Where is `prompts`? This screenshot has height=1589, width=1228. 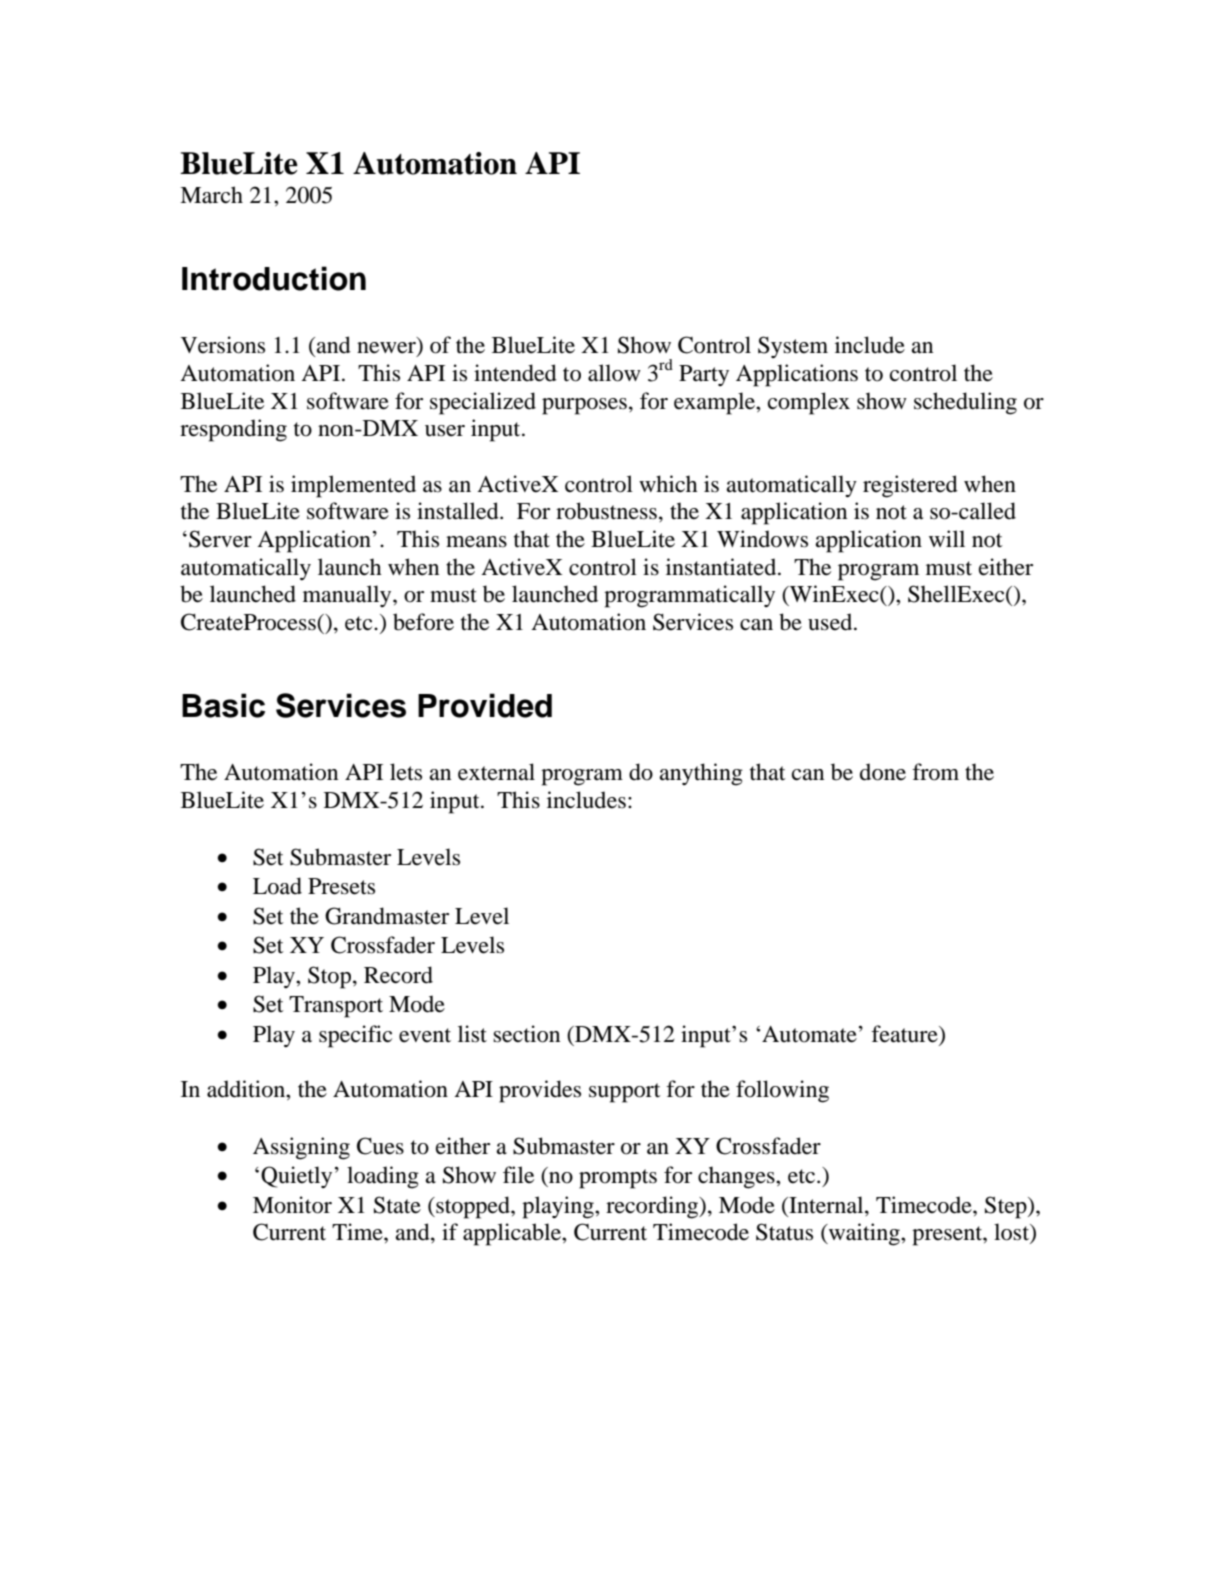
prompts is located at coordinates (618, 1179).
